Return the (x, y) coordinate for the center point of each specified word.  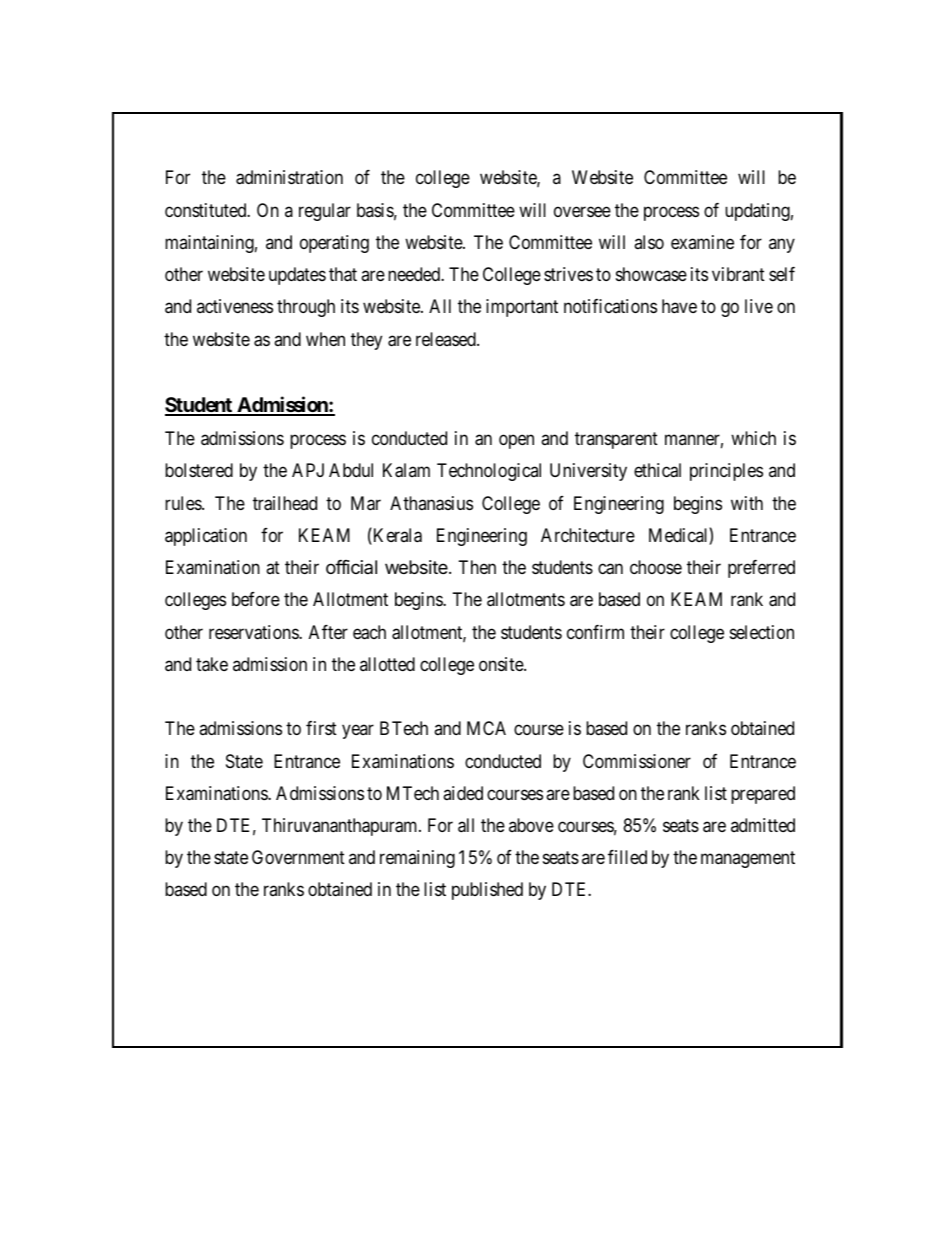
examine (702, 242)
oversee (582, 211)
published (487, 891)
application (206, 537)
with (747, 503)
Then (477, 567)
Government (298, 857)
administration (289, 177)
